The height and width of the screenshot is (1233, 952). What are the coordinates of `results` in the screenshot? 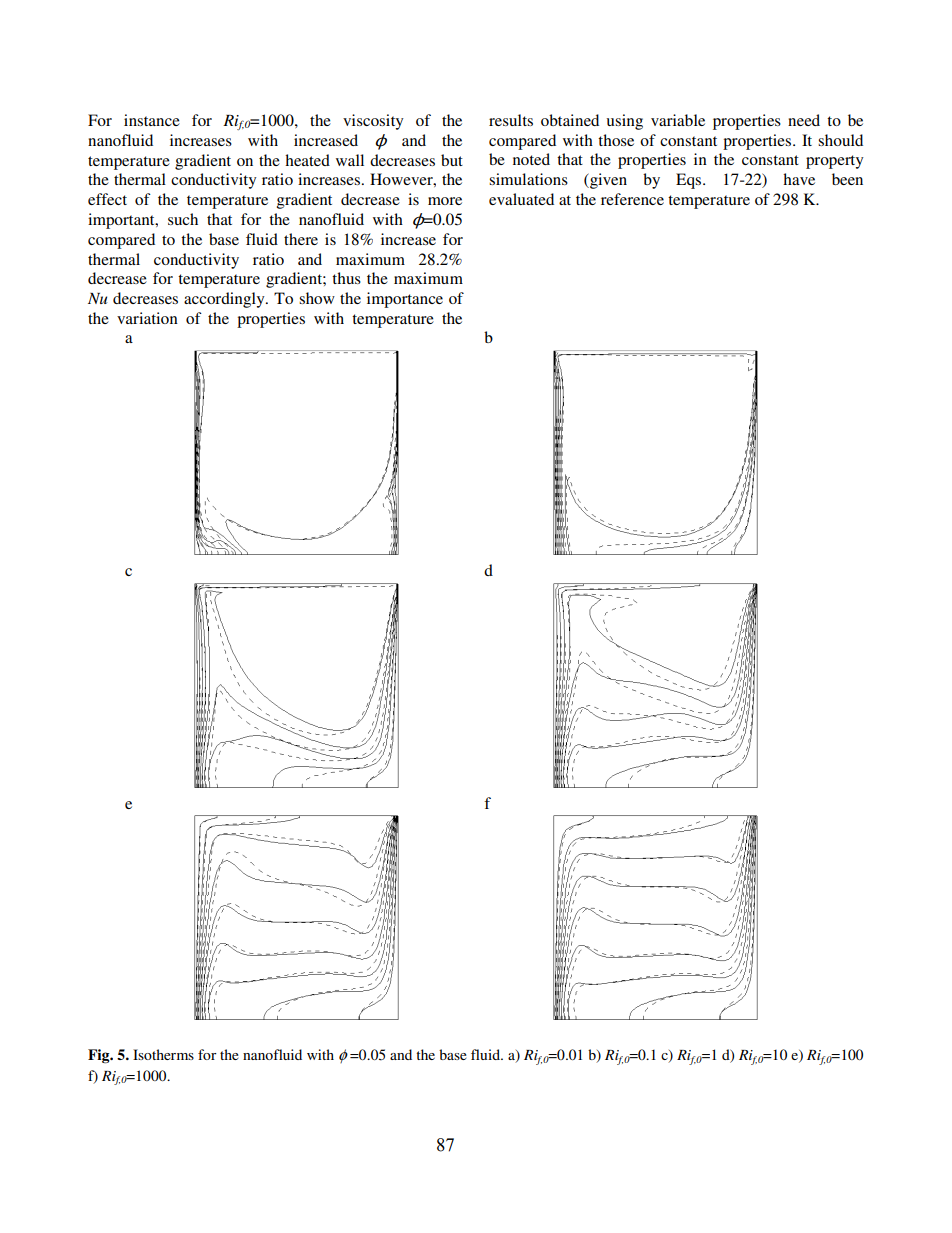 It's located at (511, 120).
